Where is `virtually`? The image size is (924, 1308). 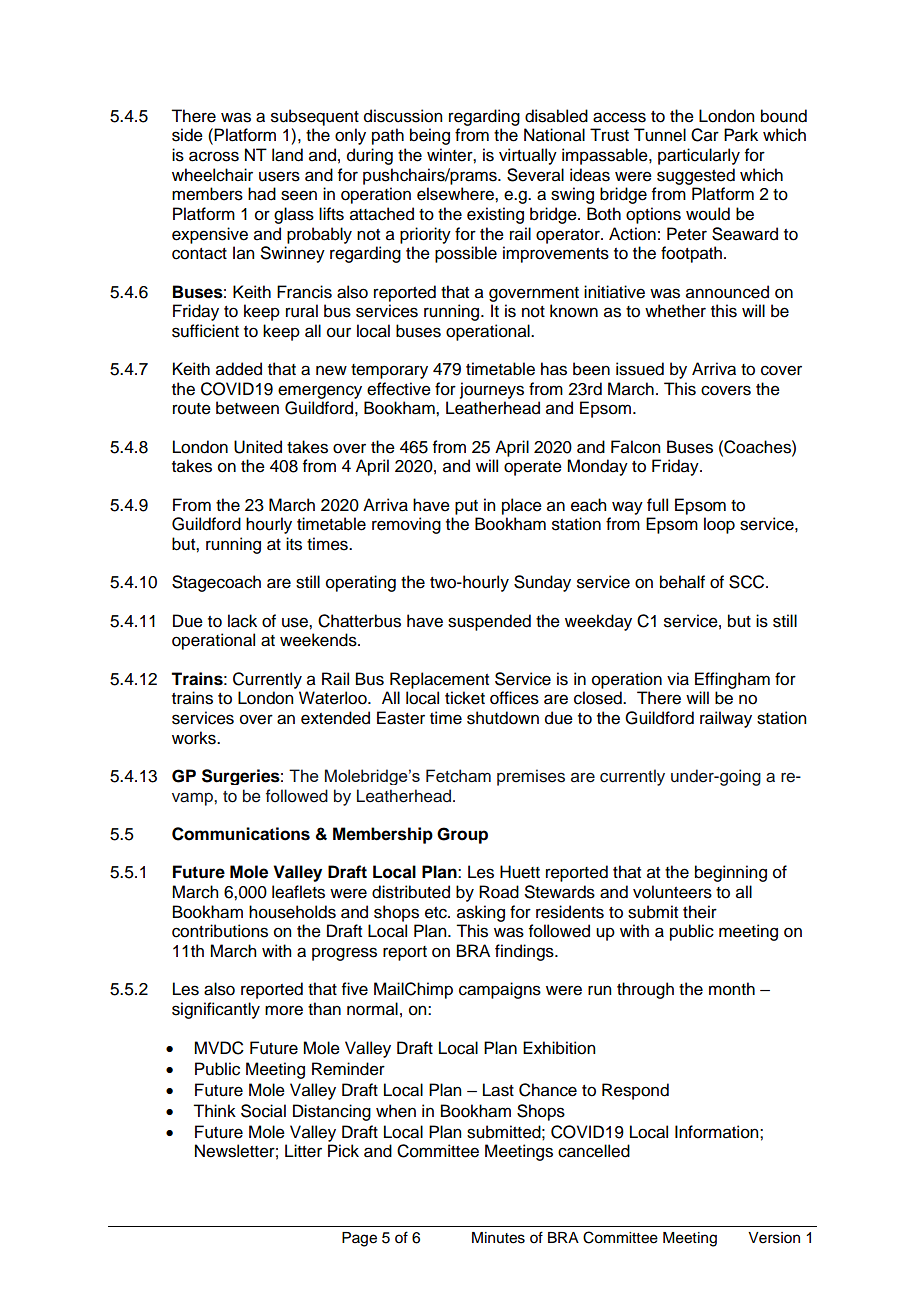
virtually is located at coordinates (528, 156).
